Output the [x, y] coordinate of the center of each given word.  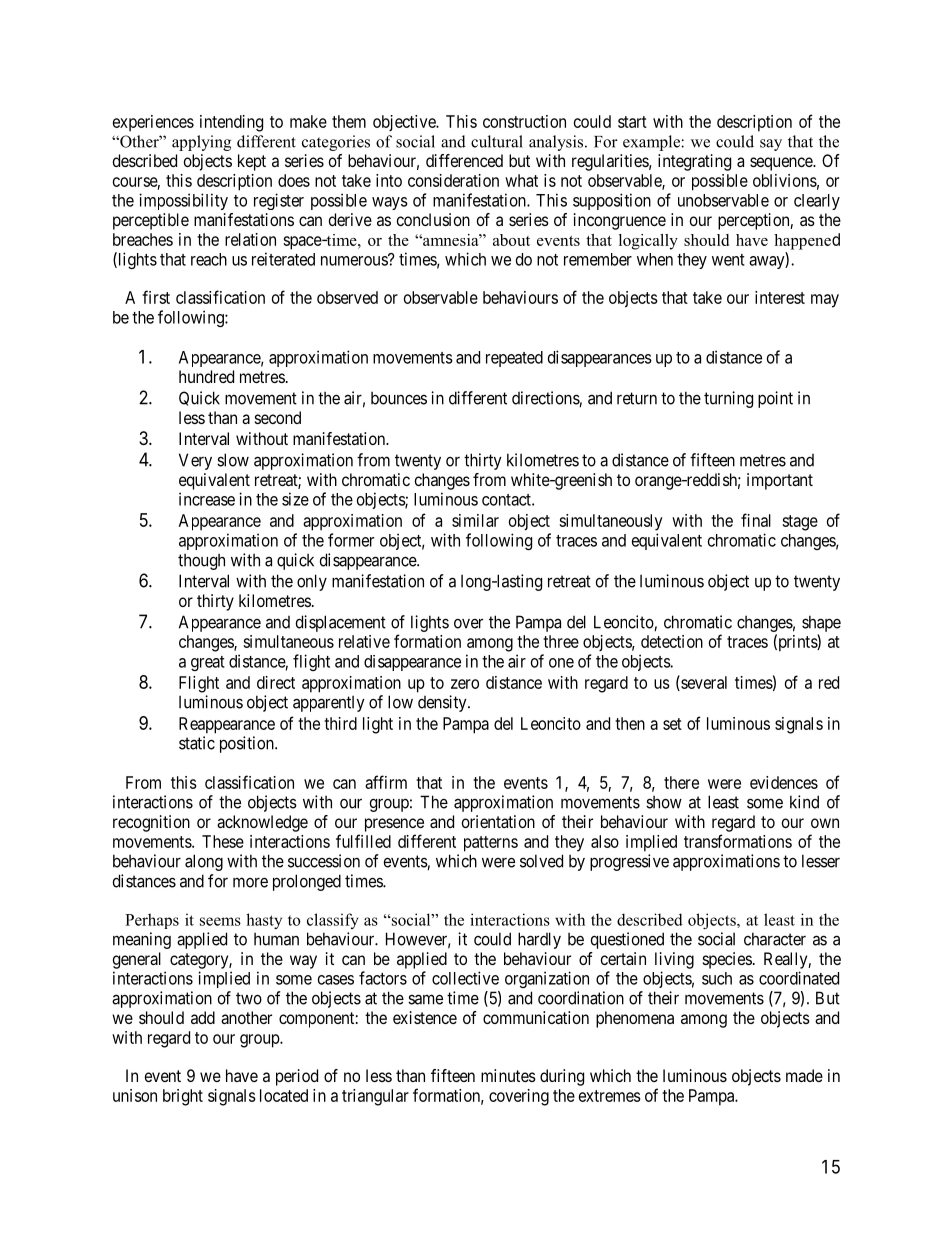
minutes [508, 1075]
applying [201, 143]
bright [183, 1097]
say [771, 145]
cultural [497, 141]
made [804, 1075]
